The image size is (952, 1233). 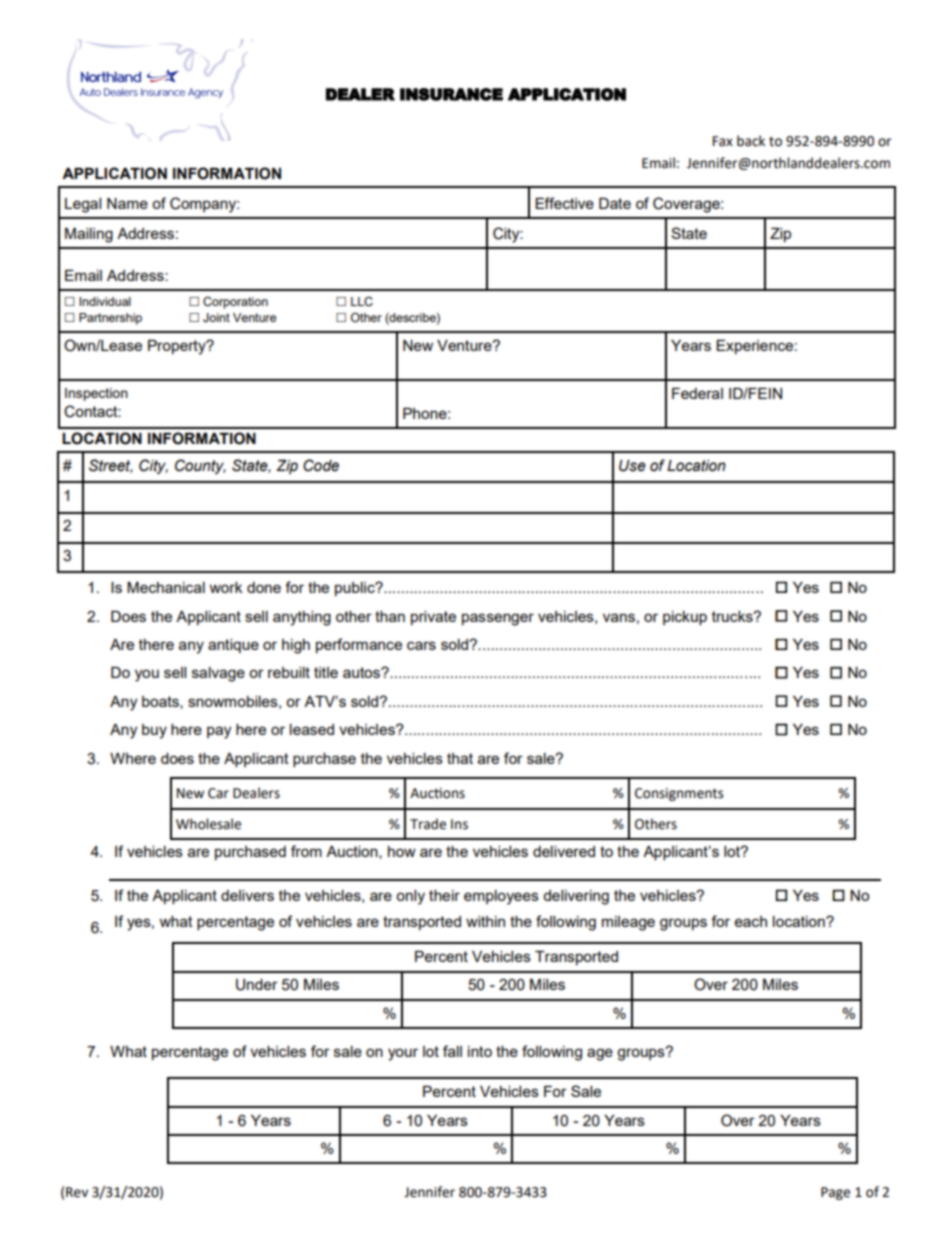 What do you see at coordinates (166, 587) in the screenshot?
I see `Mechanical` at bounding box center [166, 587].
